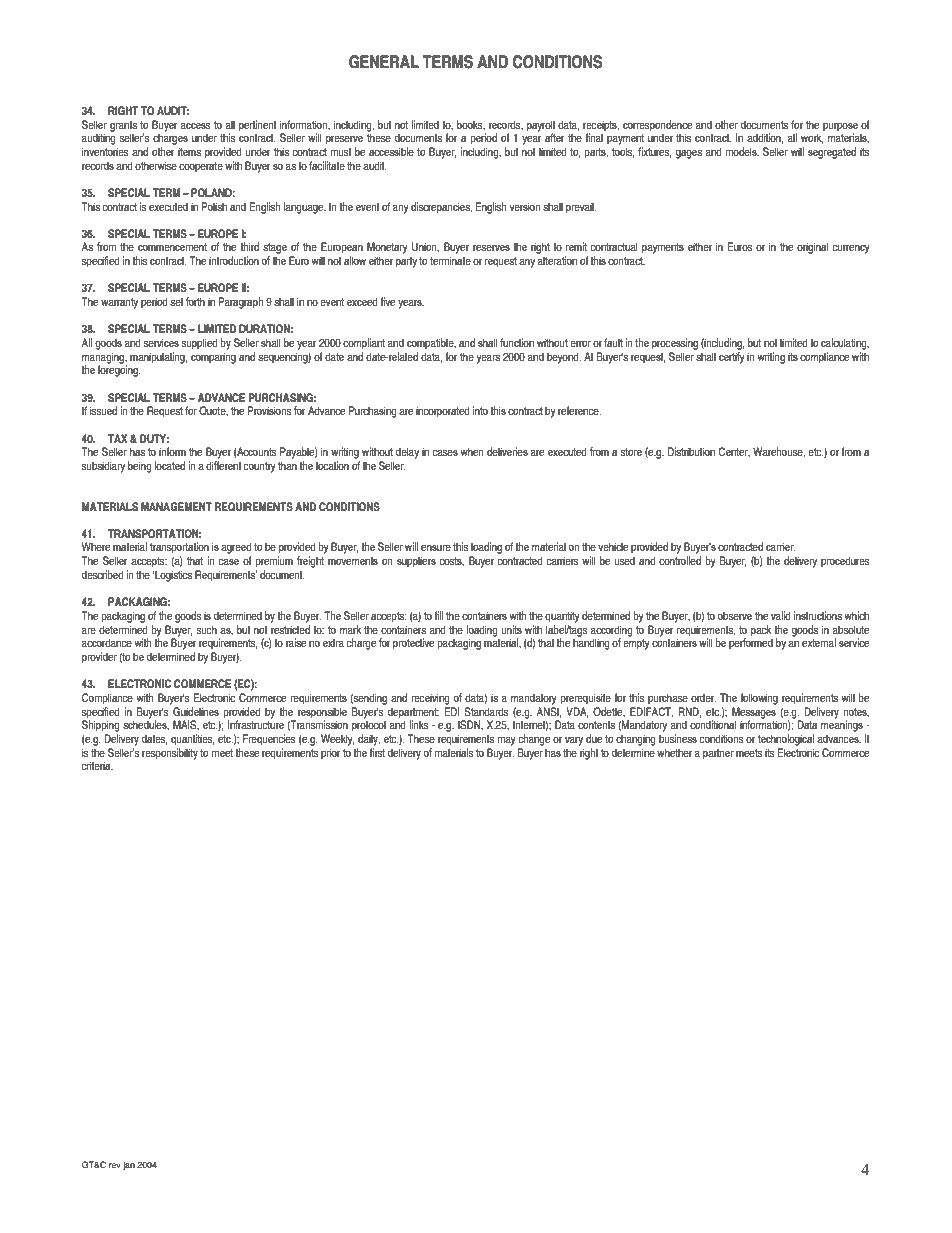  Describe the element at coordinates (207, 629) in the screenshot. I see `such` at that location.
